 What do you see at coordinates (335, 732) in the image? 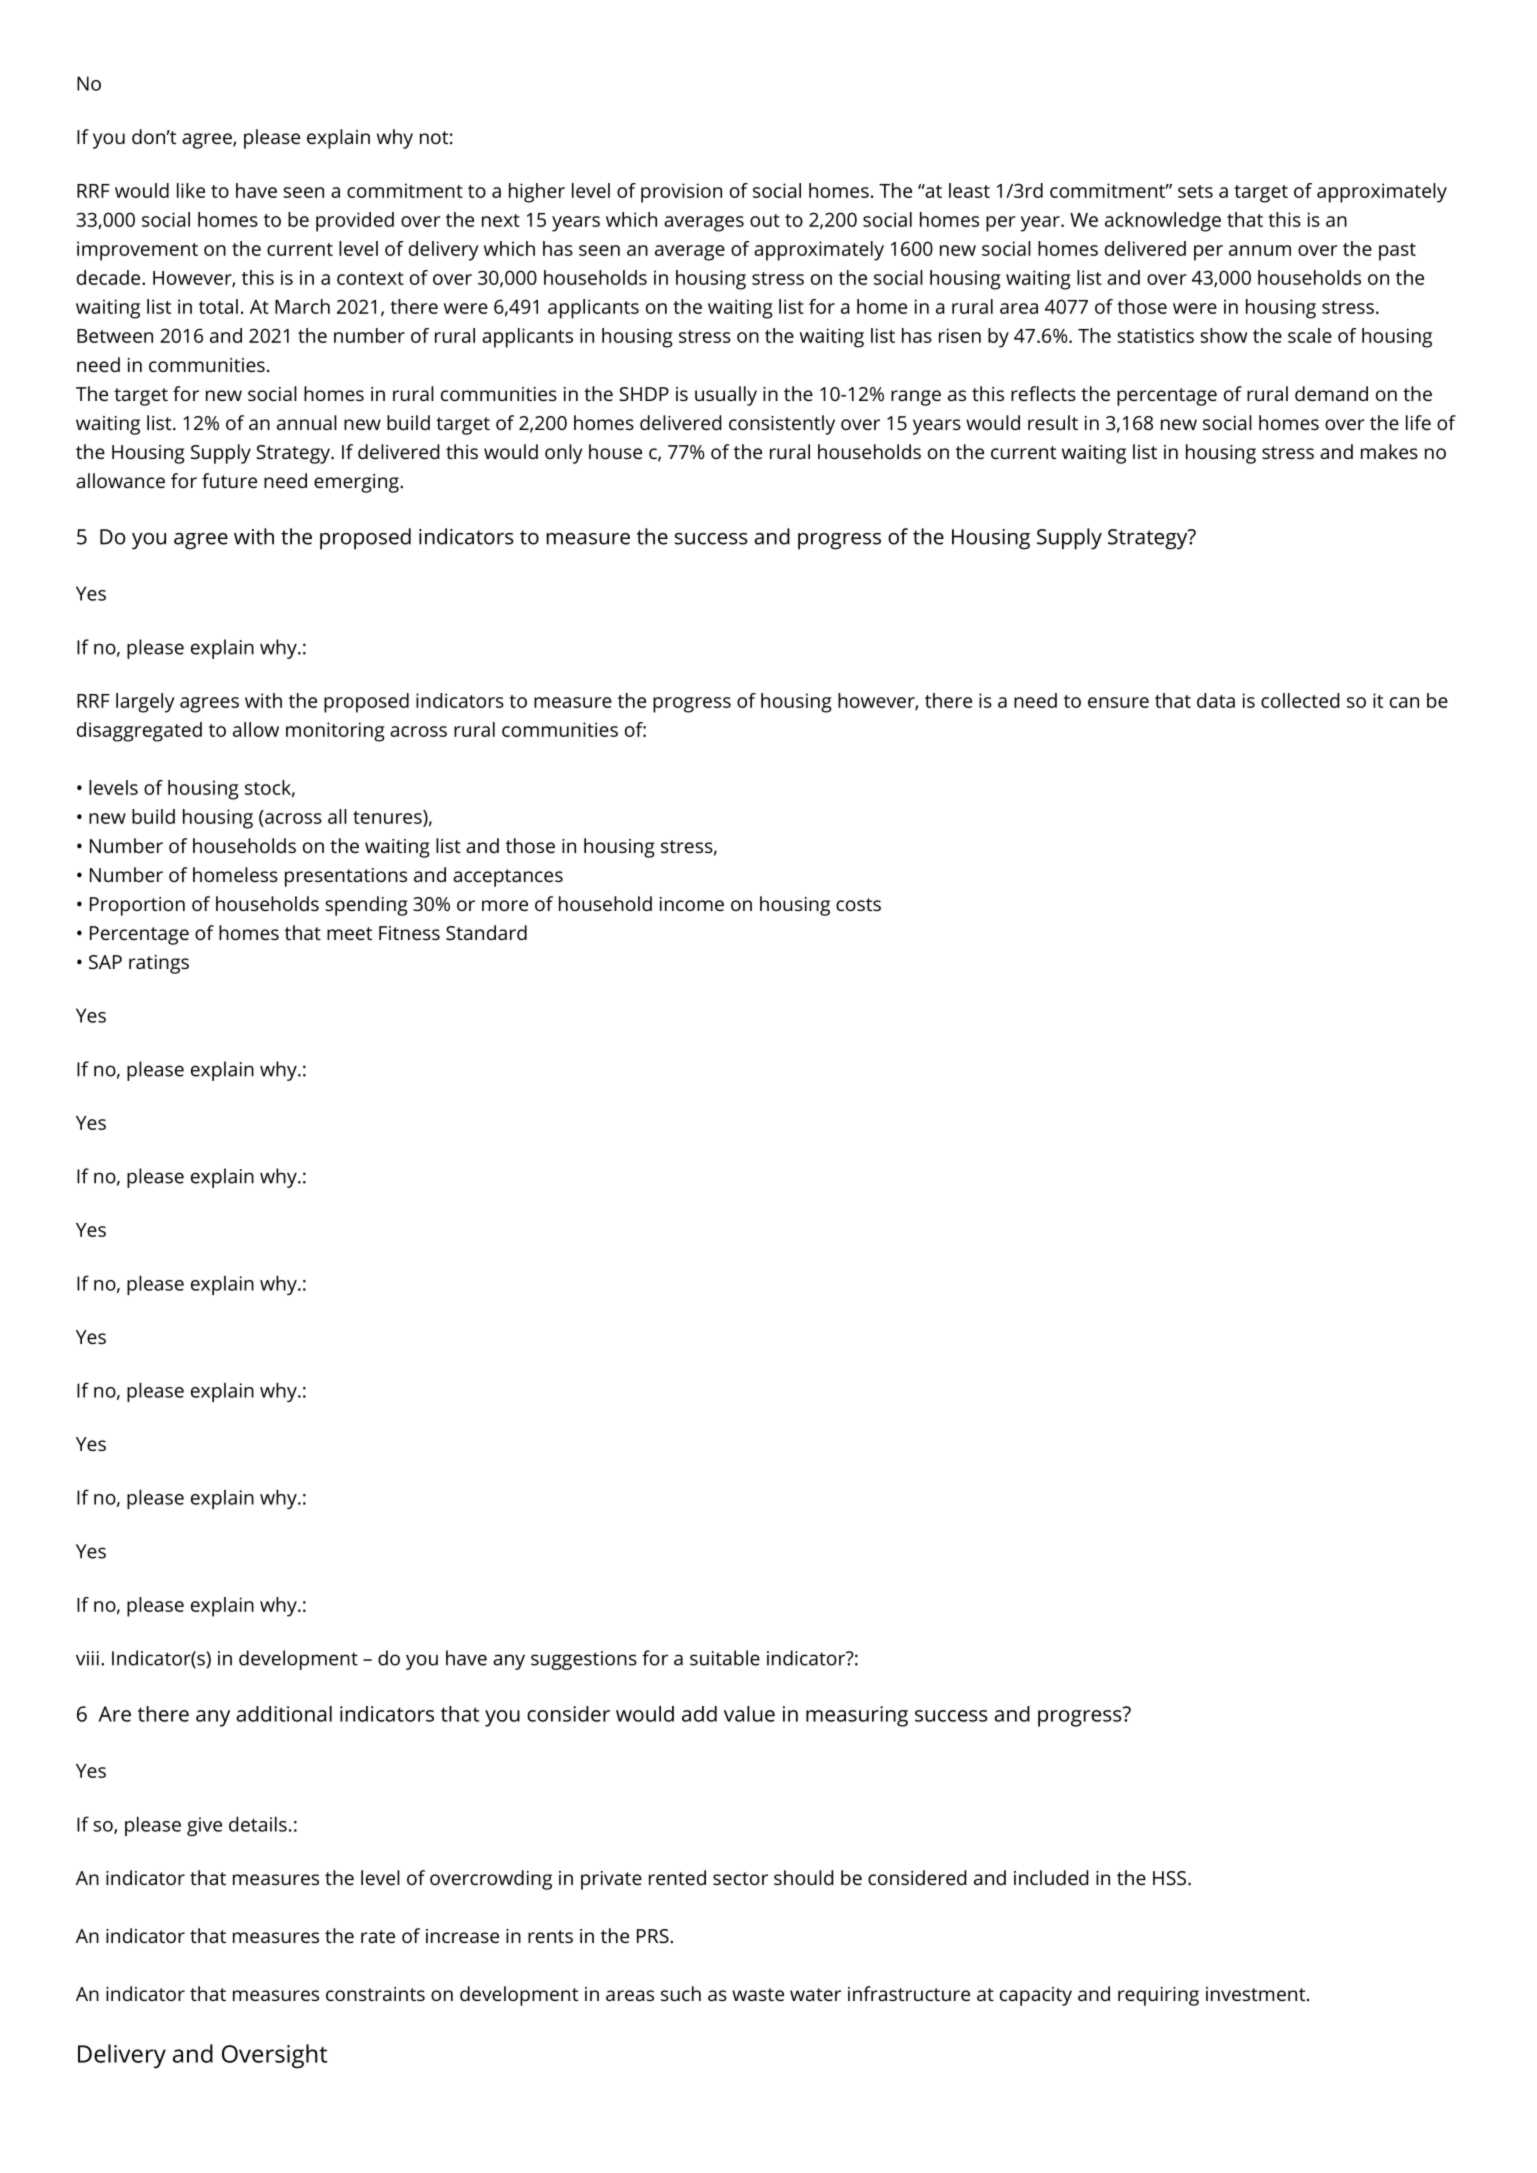
I see `monitoring` at bounding box center [335, 732].
